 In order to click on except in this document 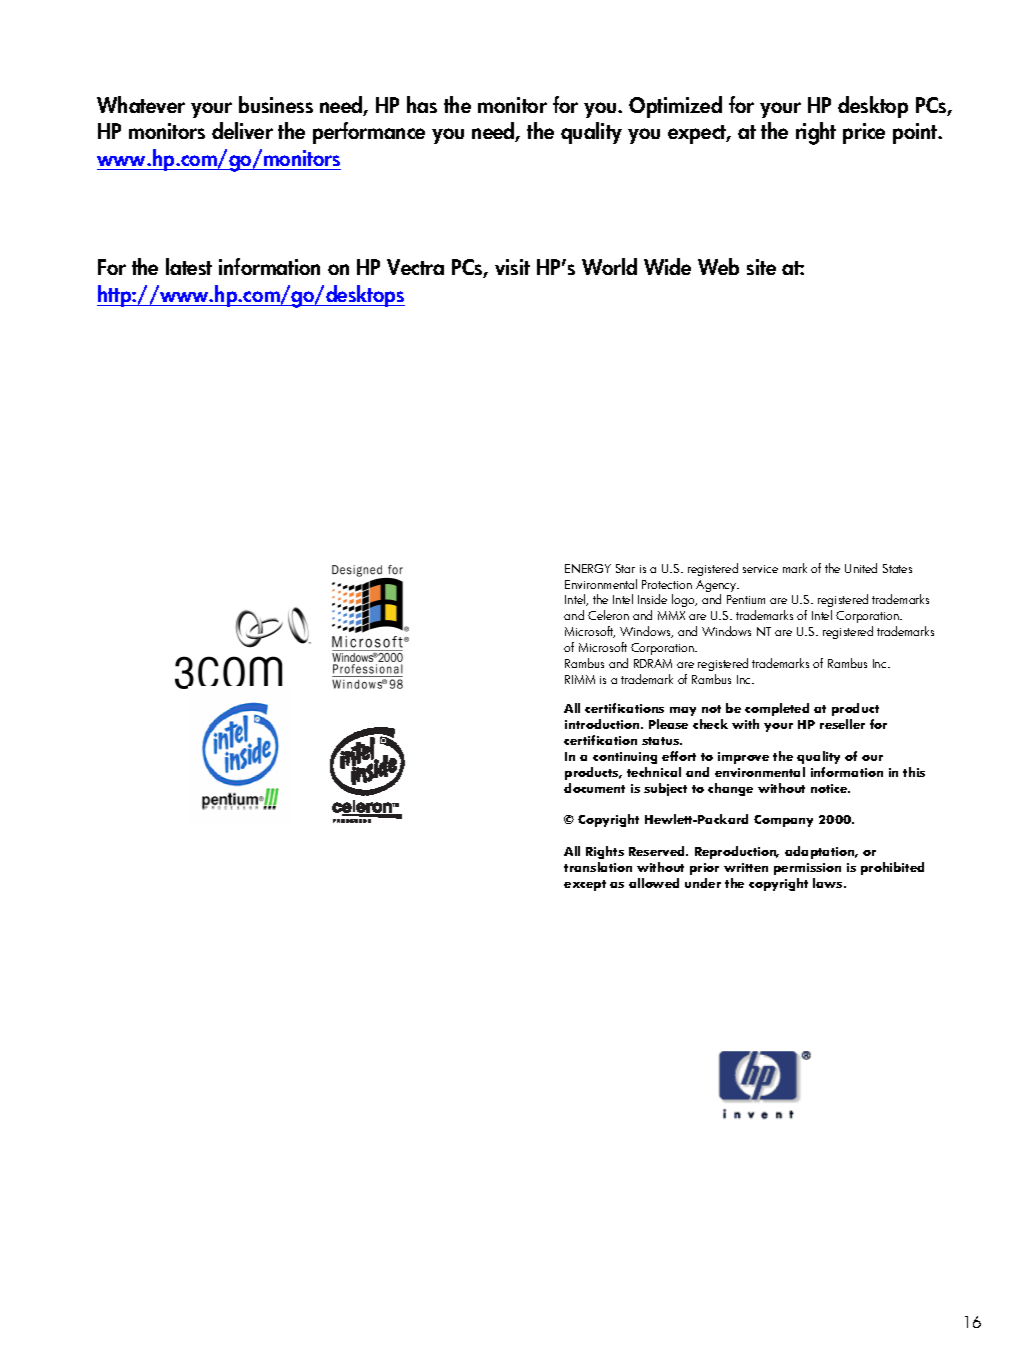, I will do `click(585, 885)`.
